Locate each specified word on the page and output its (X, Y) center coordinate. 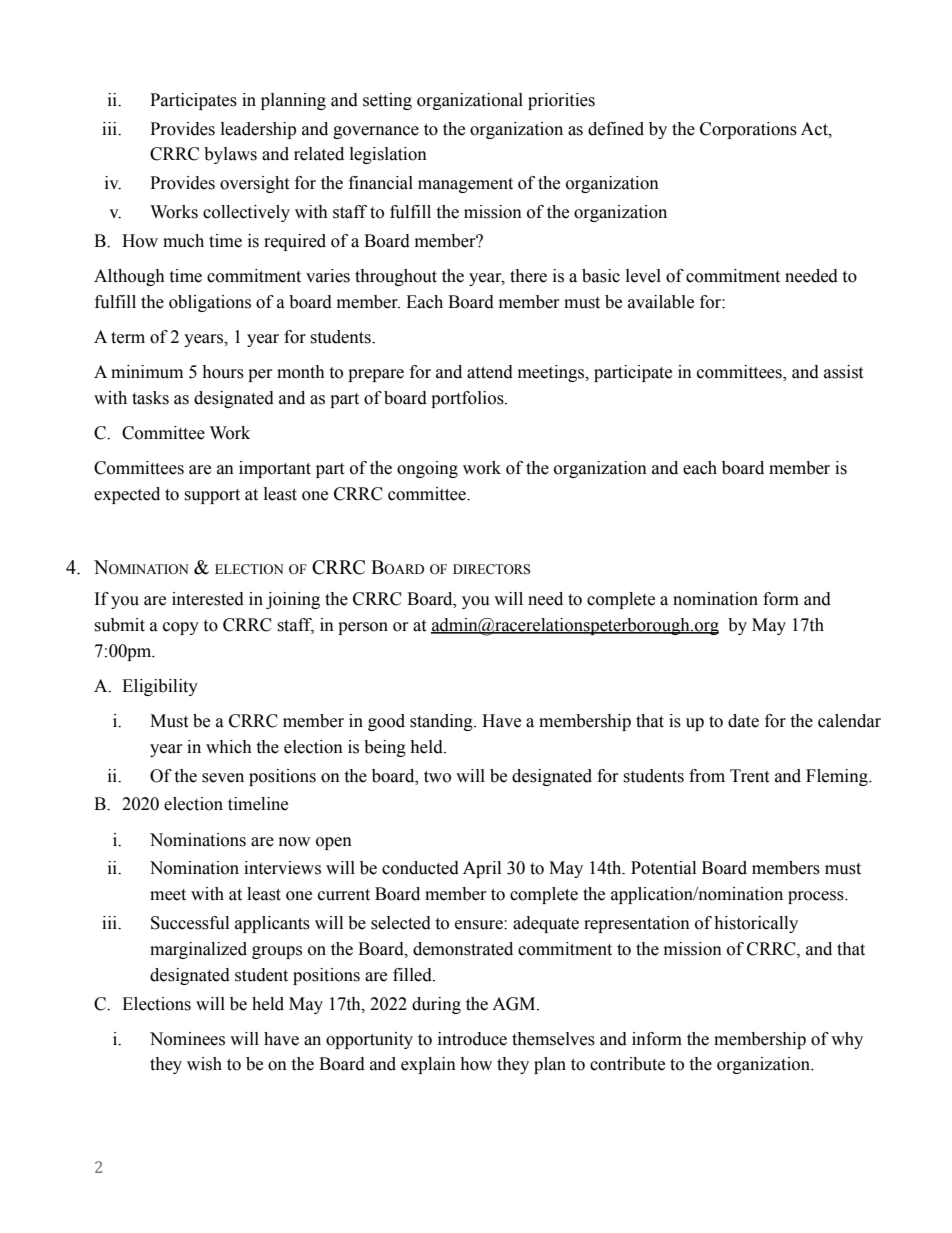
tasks (150, 398)
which (229, 747)
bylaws (230, 155)
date (743, 721)
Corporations (748, 130)
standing (442, 722)
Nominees (187, 1039)
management (465, 185)
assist (843, 372)
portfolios (468, 399)
